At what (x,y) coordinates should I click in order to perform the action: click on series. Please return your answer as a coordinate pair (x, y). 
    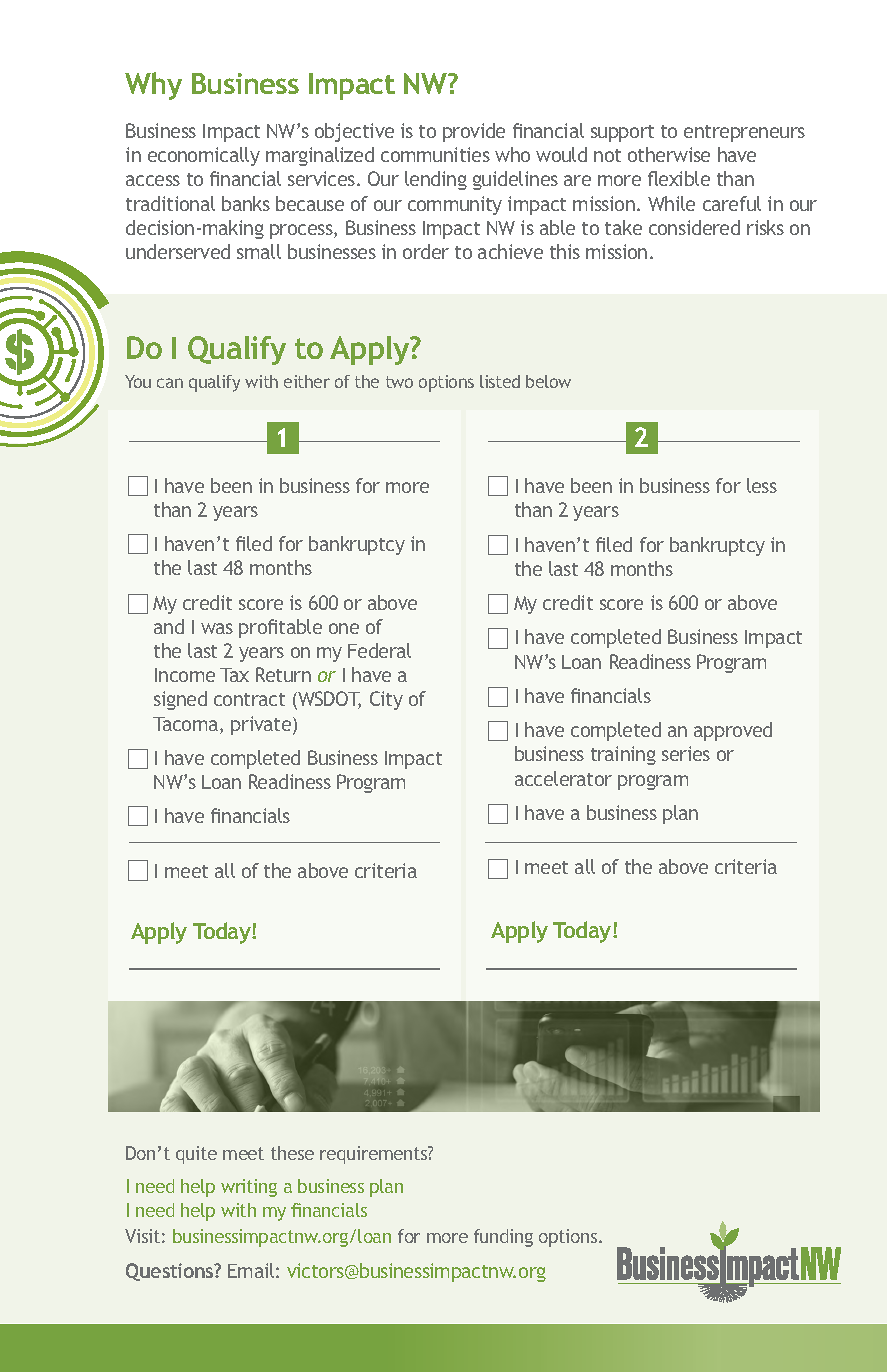
    Looking at the image, I should click on (686, 753).
